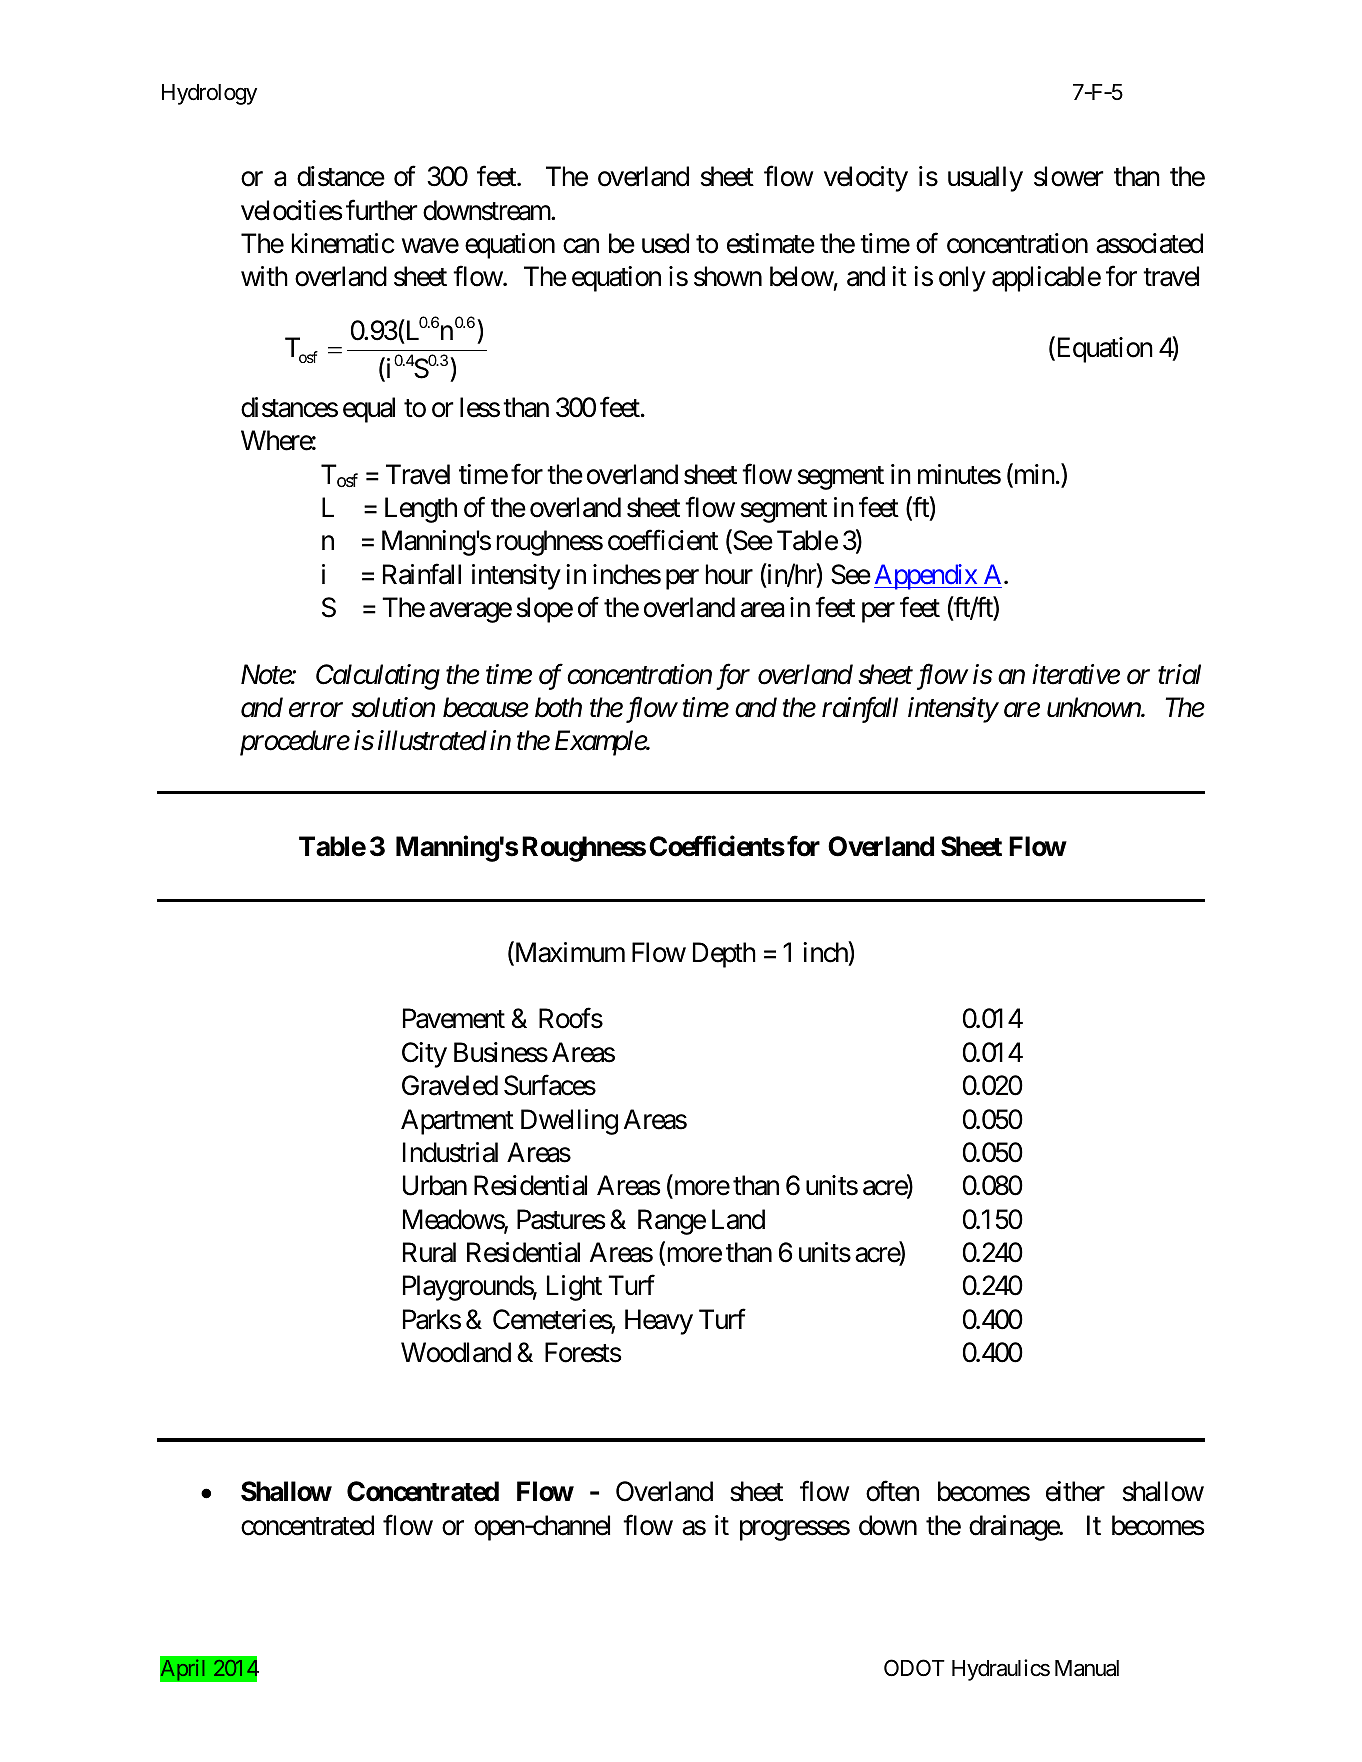 The height and width of the image is (1762, 1362). I want to click on unknown, so click(1094, 707).
